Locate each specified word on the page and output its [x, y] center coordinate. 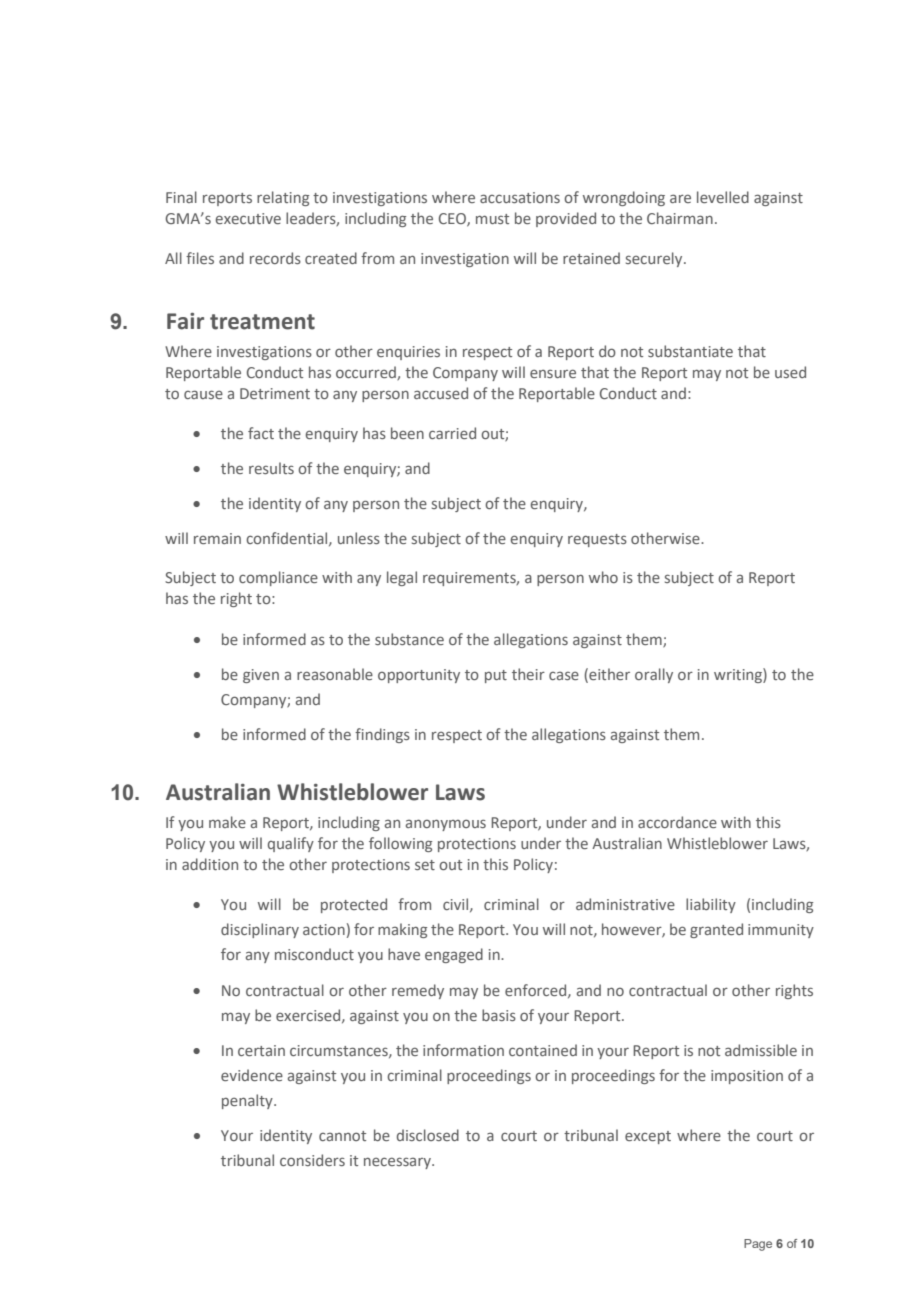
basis [499, 1015]
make [227, 822]
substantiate [690, 351]
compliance [278, 578]
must [492, 219]
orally [654, 675]
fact [261, 433]
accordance [677, 822]
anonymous [446, 825]
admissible [761, 1050]
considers [312, 1160]
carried [452, 433]
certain [261, 1050]
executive [248, 218]
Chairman [680, 218]
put [496, 676]
